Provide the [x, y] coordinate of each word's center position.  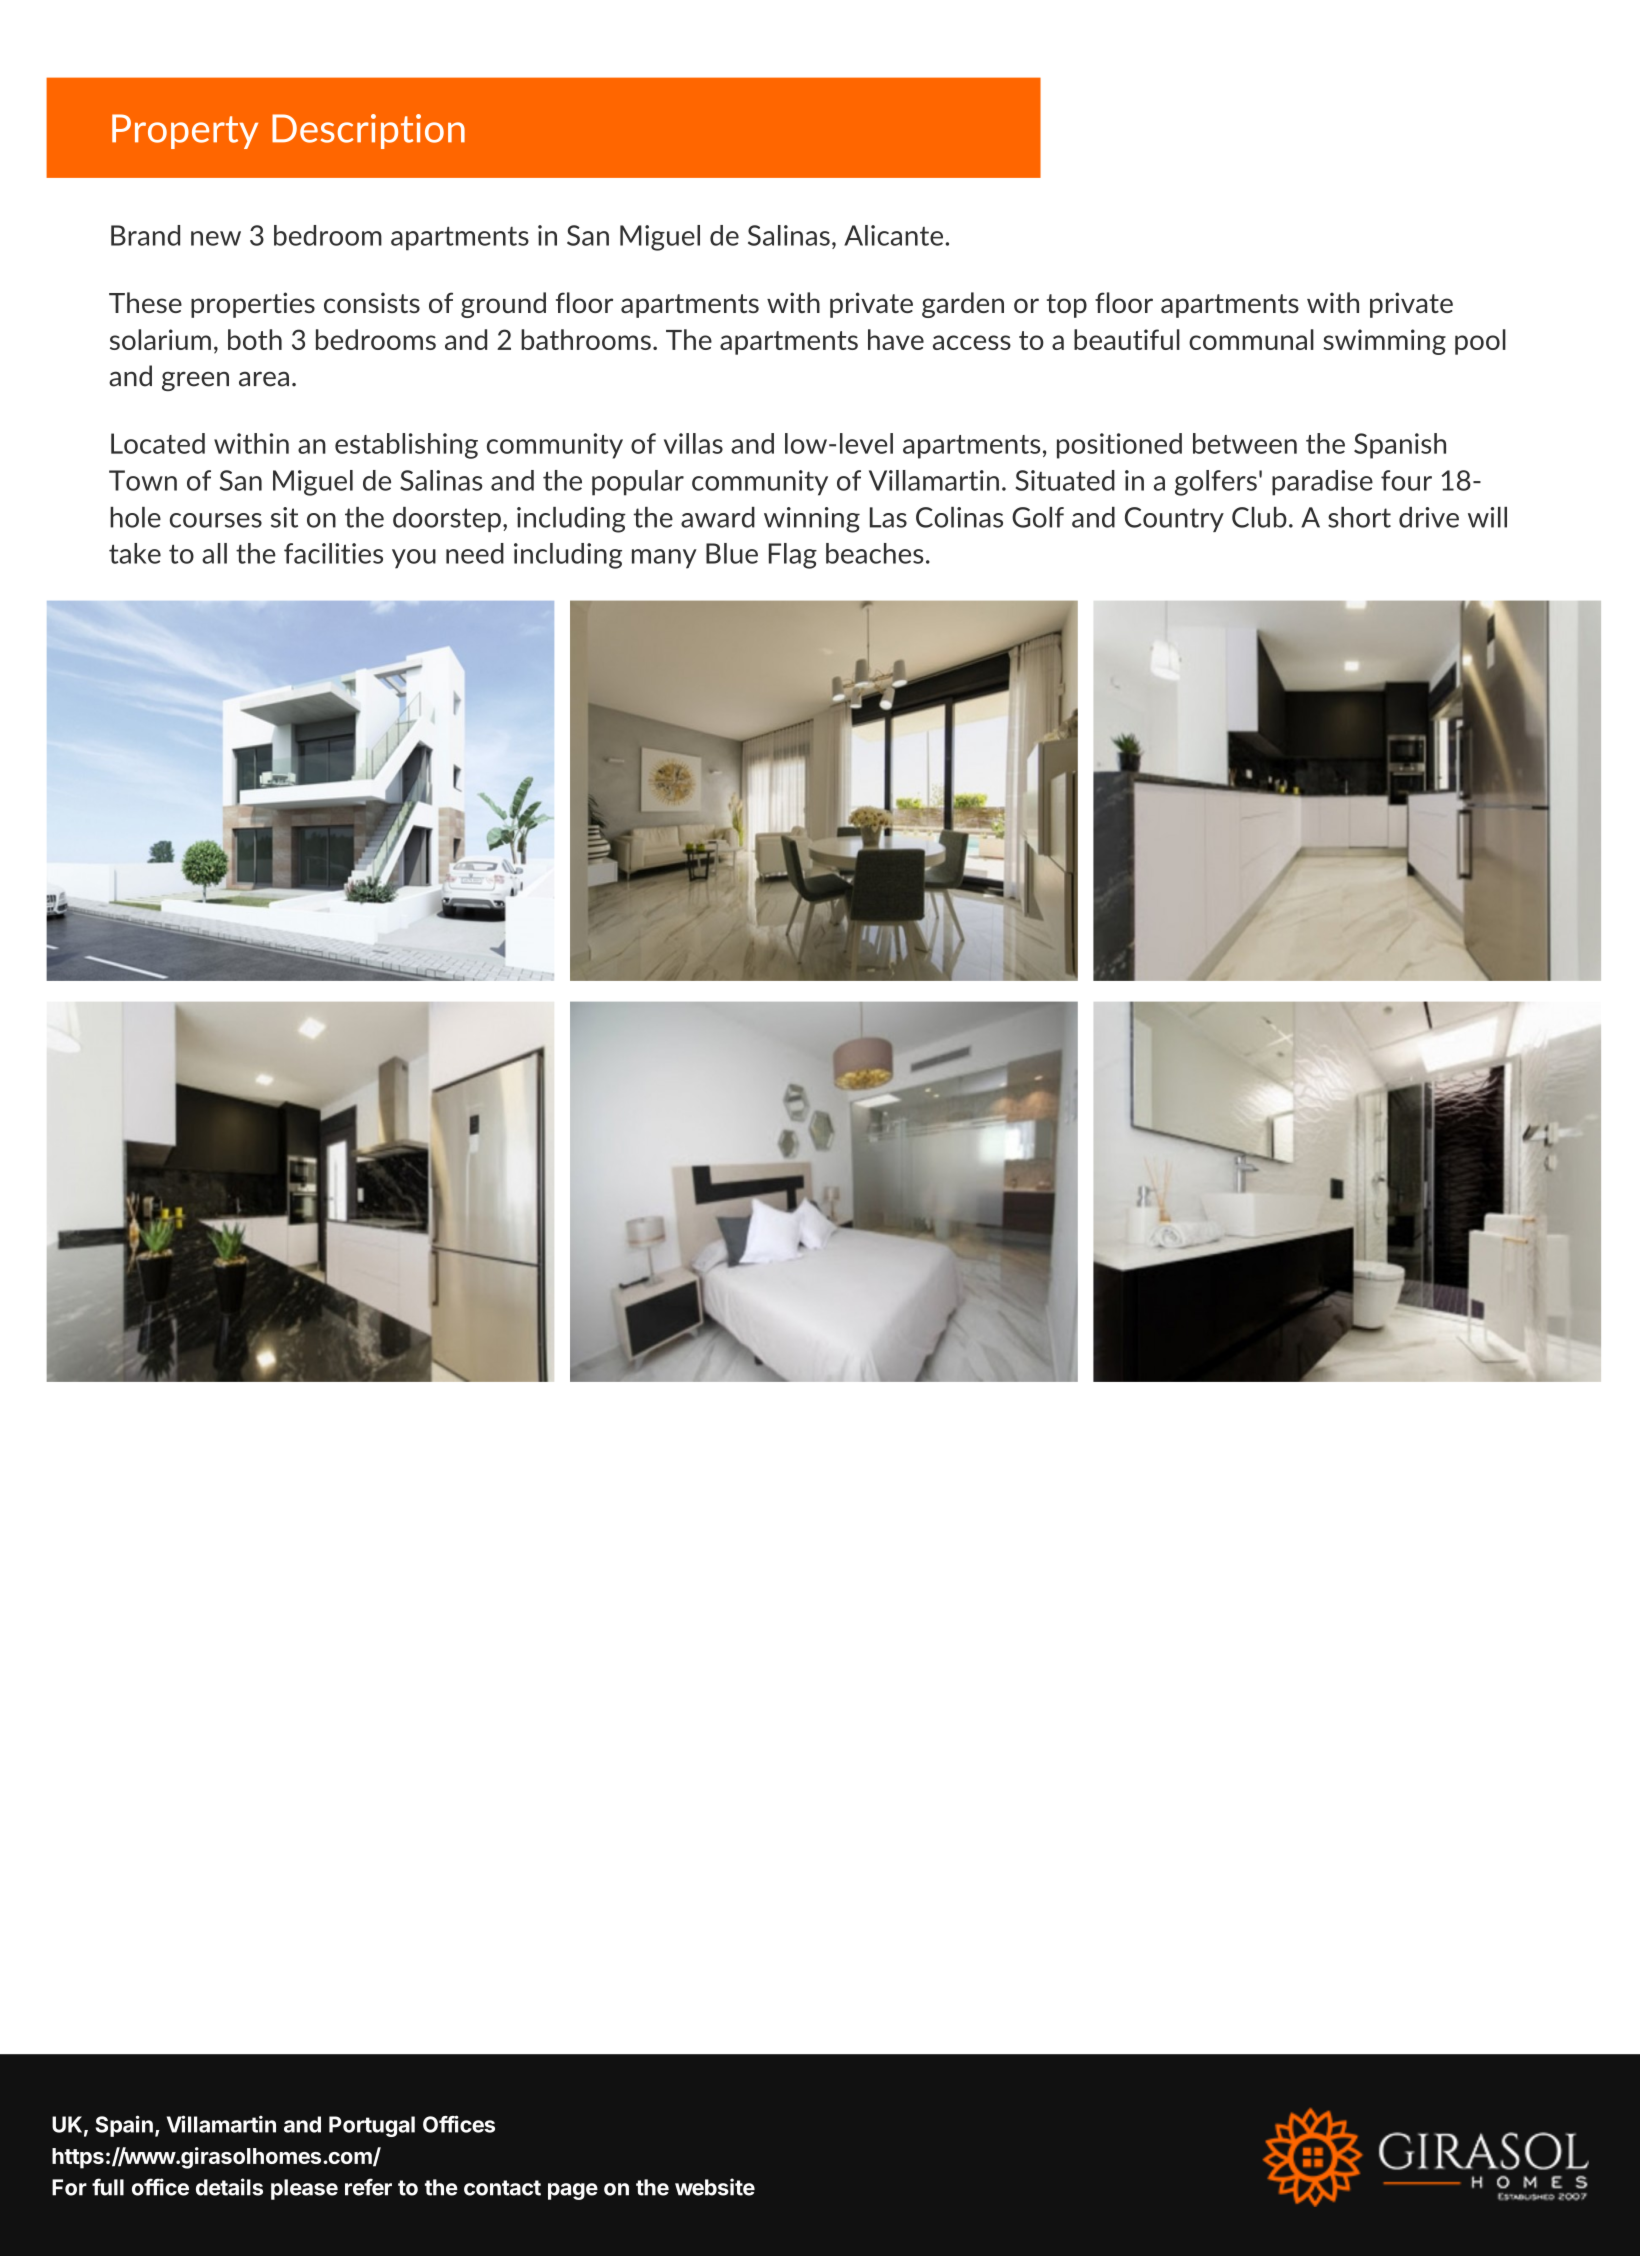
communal [1251, 339]
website [715, 2187]
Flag [793, 556]
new [216, 238]
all [214, 553]
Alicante [893, 235]
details [229, 2187]
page [573, 2191]
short [1359, 517]
